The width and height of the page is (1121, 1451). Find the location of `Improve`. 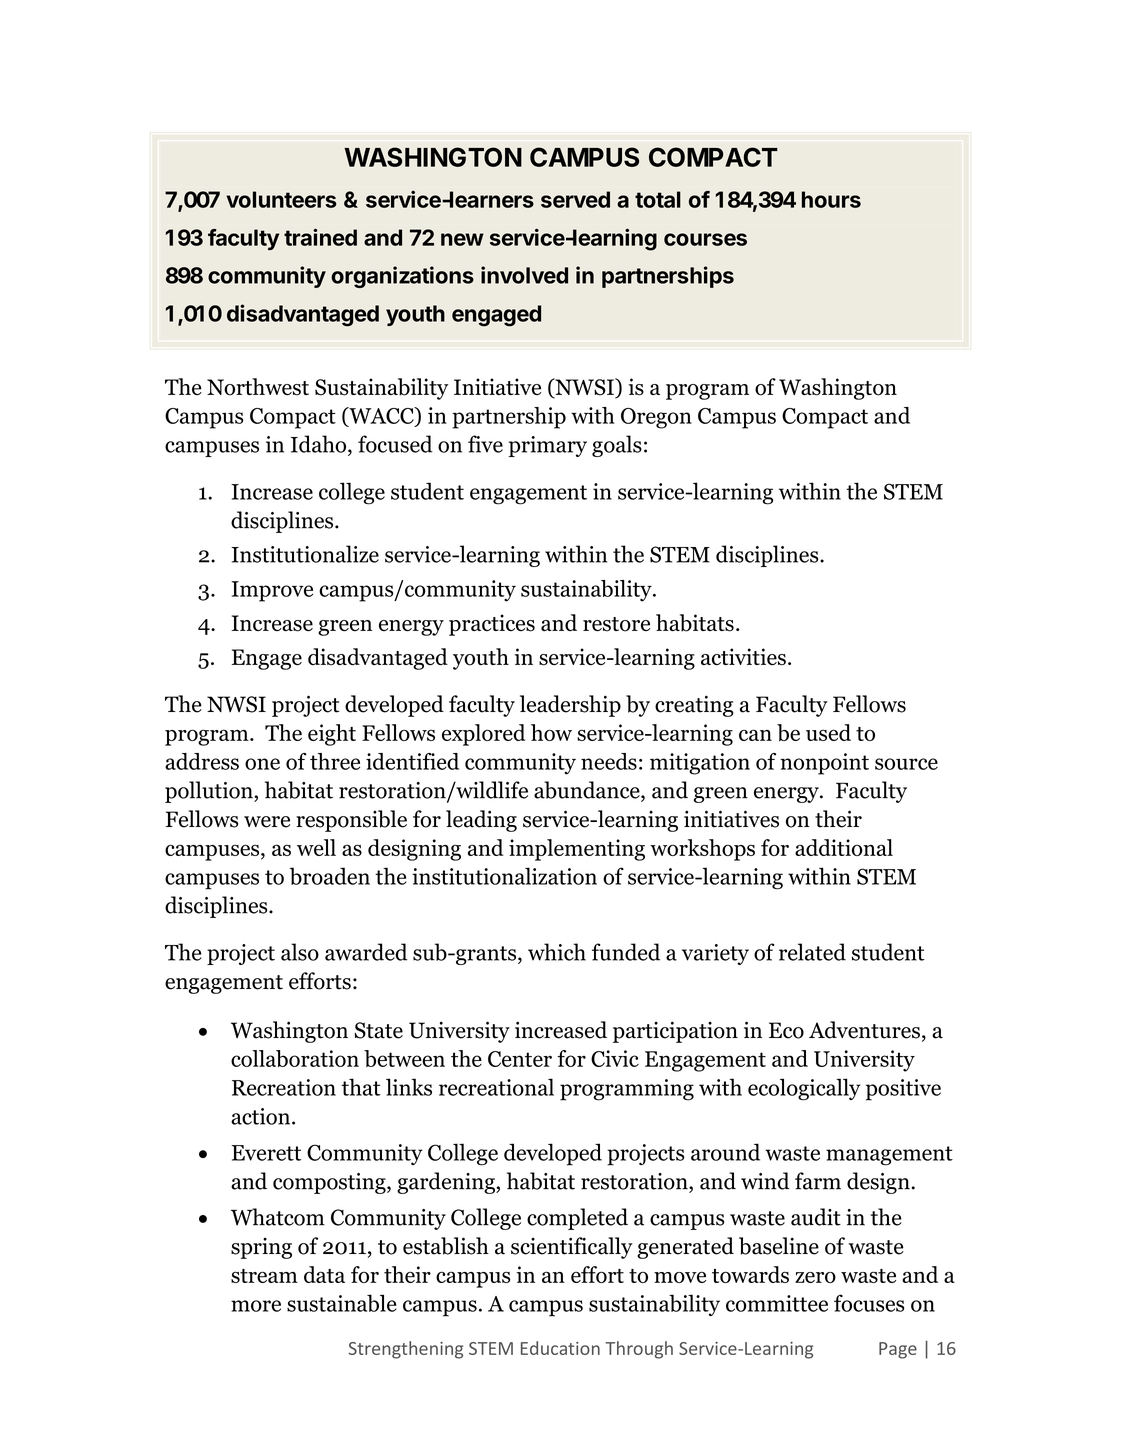

Improve is located at coordinates (272, 591).
